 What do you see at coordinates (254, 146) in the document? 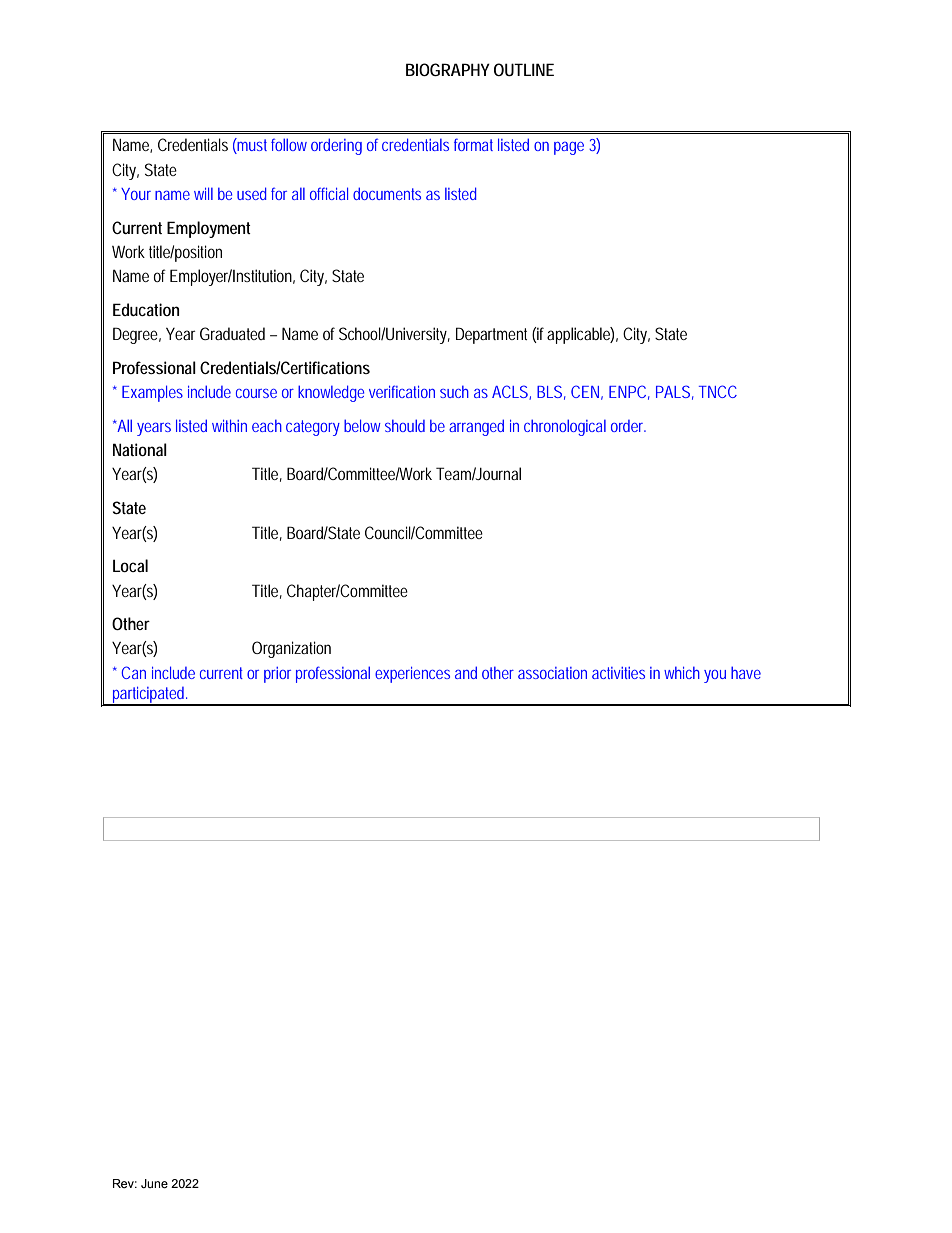
I see `must` at bounding box center [254, 146].
